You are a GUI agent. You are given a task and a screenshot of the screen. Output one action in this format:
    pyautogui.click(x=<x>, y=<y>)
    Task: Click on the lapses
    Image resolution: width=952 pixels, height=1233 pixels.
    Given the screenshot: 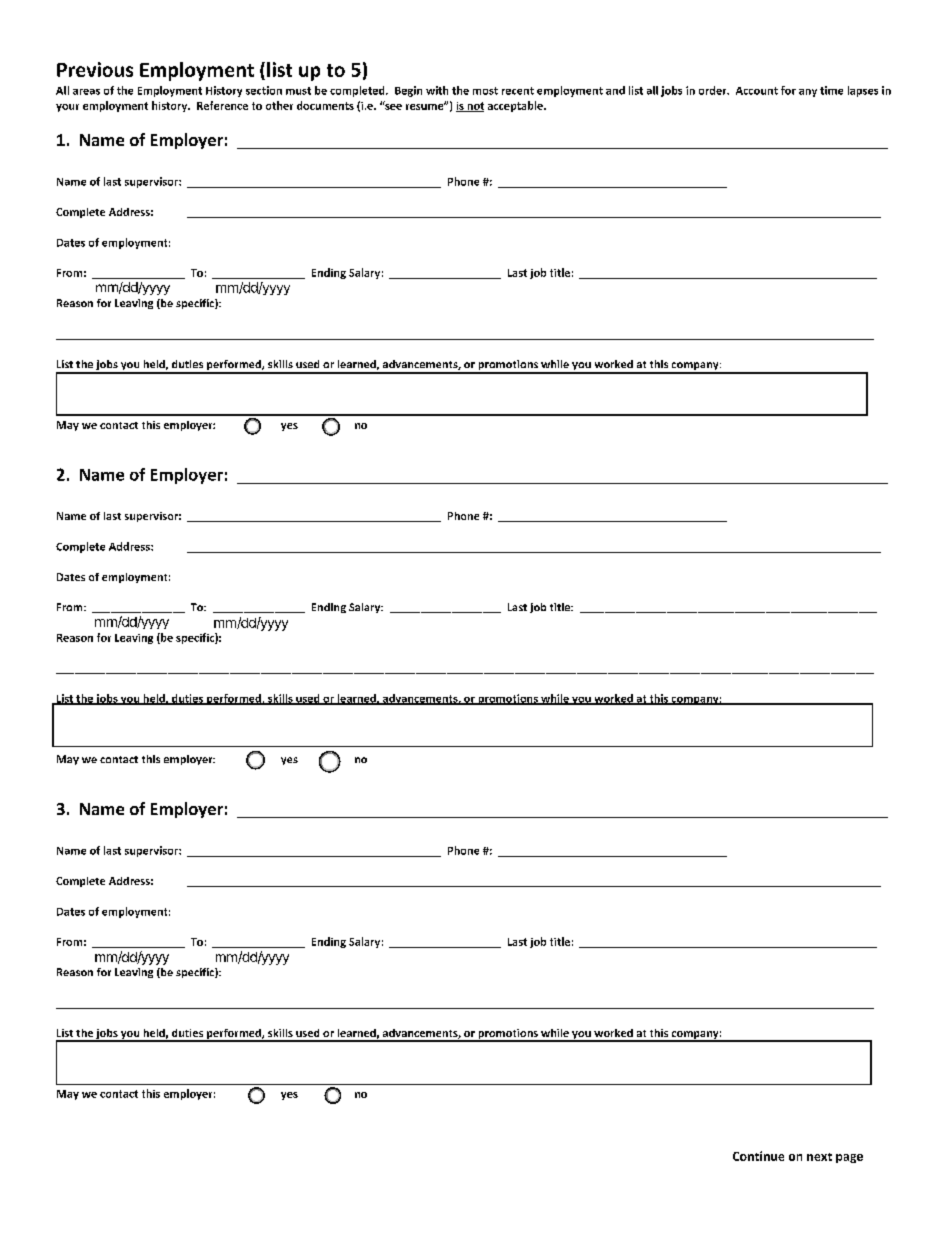 What is the action you would take?
    pyautogui.click(x=863, y=91)
